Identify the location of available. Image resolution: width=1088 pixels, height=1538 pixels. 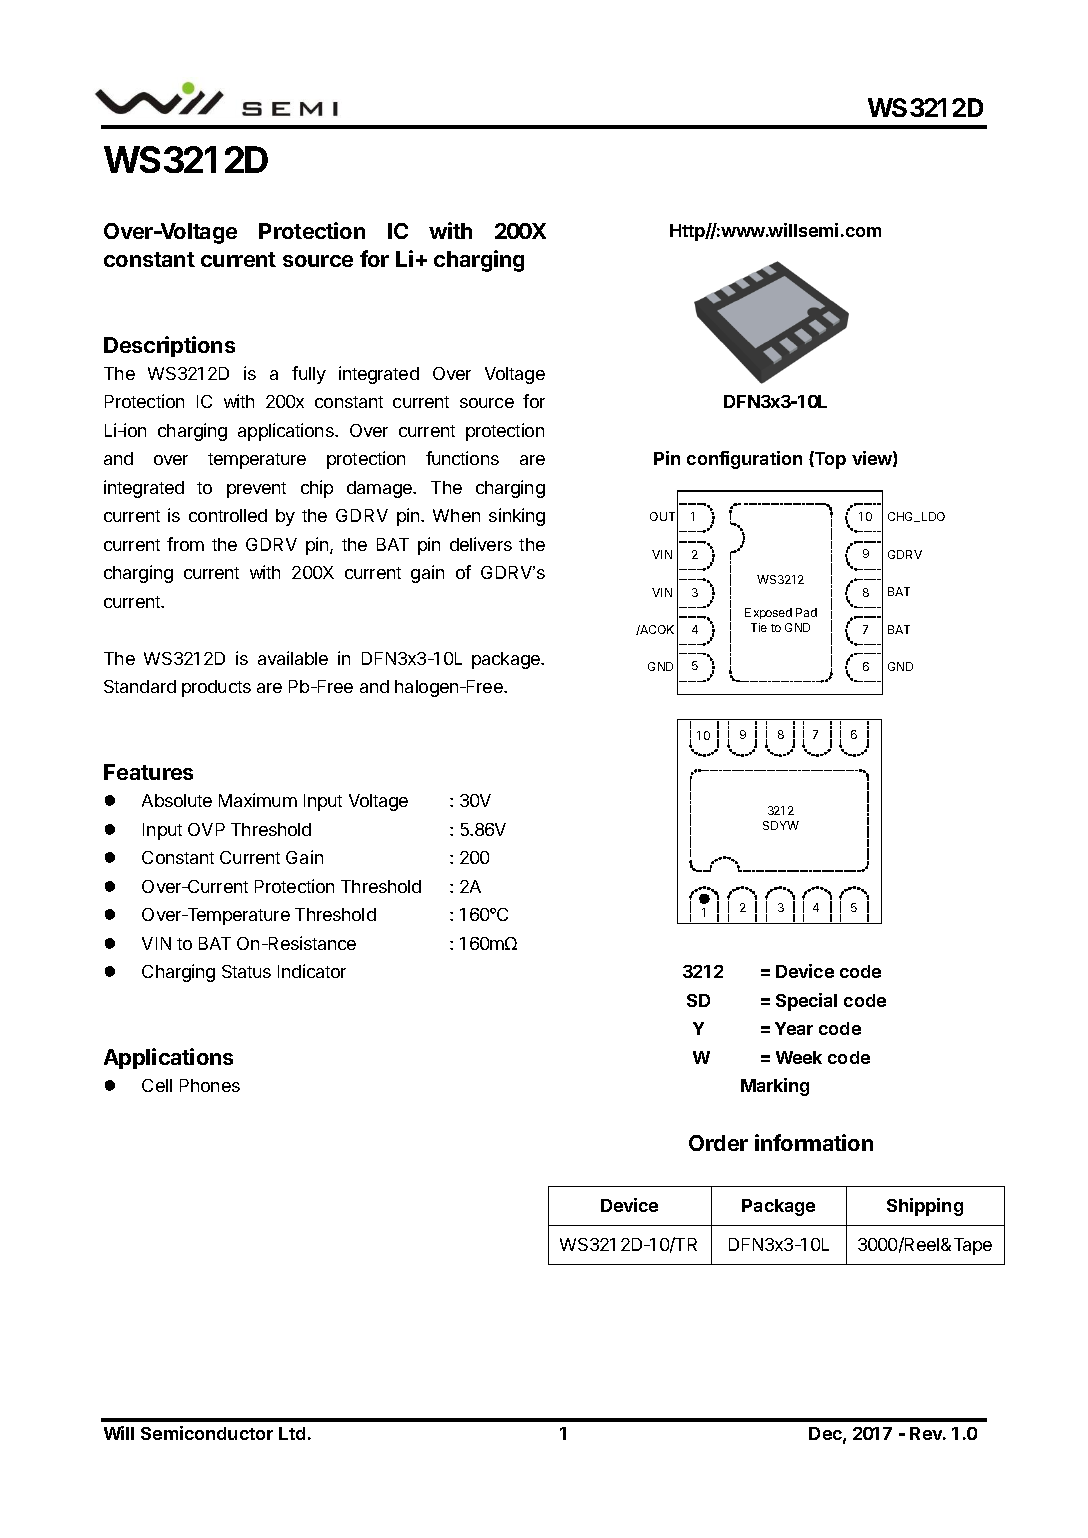
(293, 658).
